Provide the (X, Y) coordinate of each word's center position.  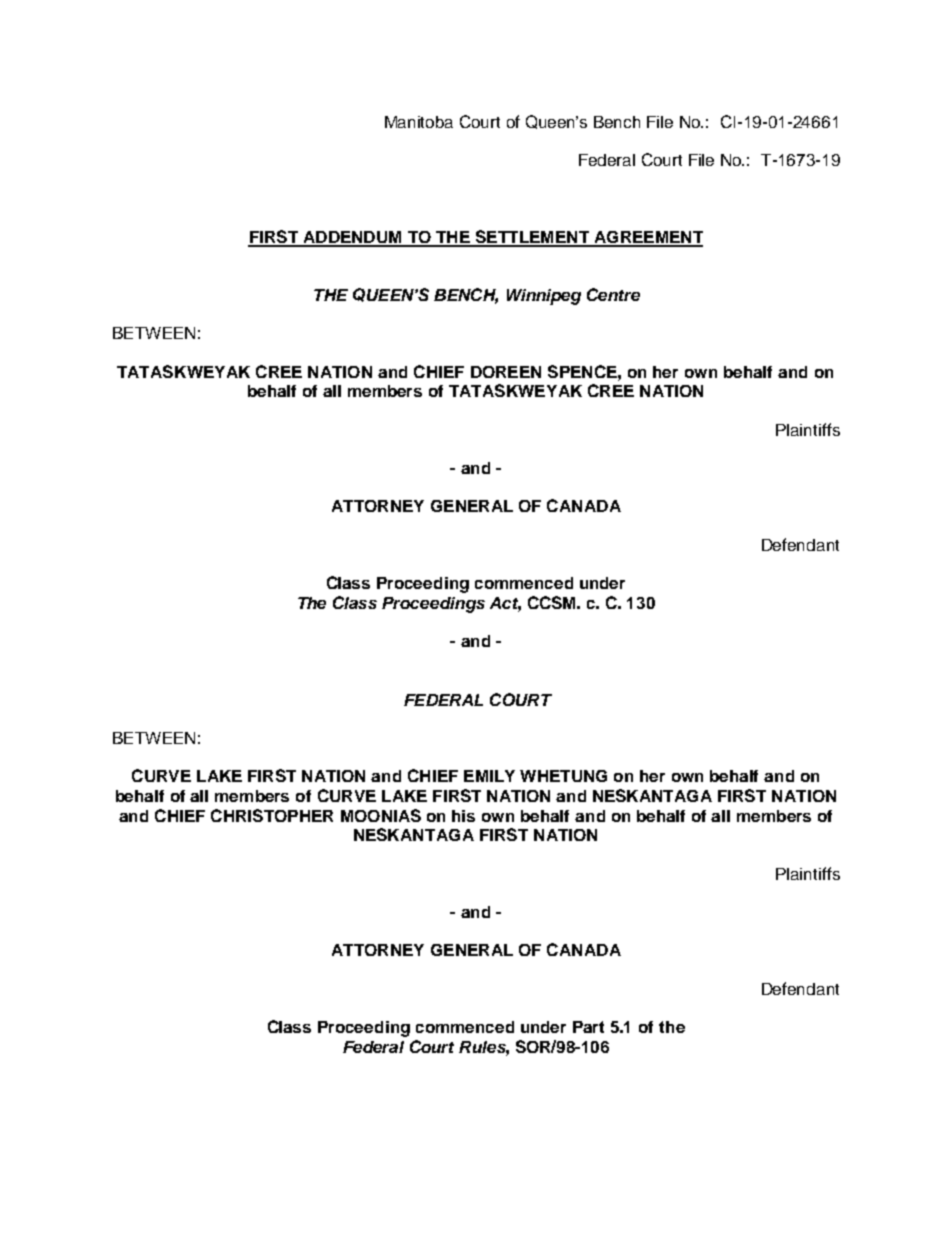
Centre (613, 294)
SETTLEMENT (532, 238)
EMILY (489, 776)
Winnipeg (544, 297)
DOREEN (506, 372)
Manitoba (419, 122)
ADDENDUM (352, 238)
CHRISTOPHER (272, 815)
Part (588, 1027)
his (463, 816)
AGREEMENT (647, 238)
